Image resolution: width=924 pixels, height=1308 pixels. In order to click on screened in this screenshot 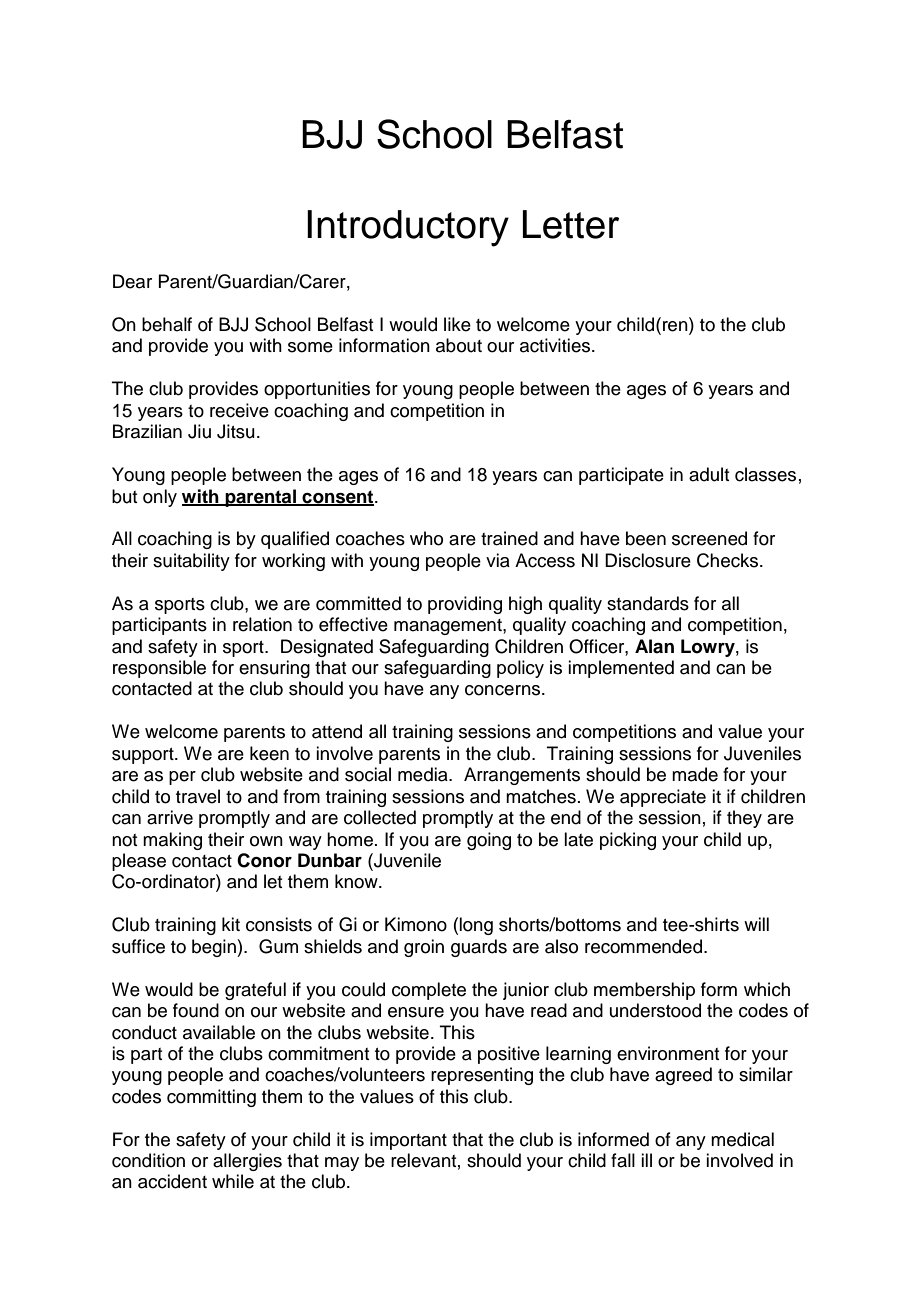, I will do `click(709, 538)`.
